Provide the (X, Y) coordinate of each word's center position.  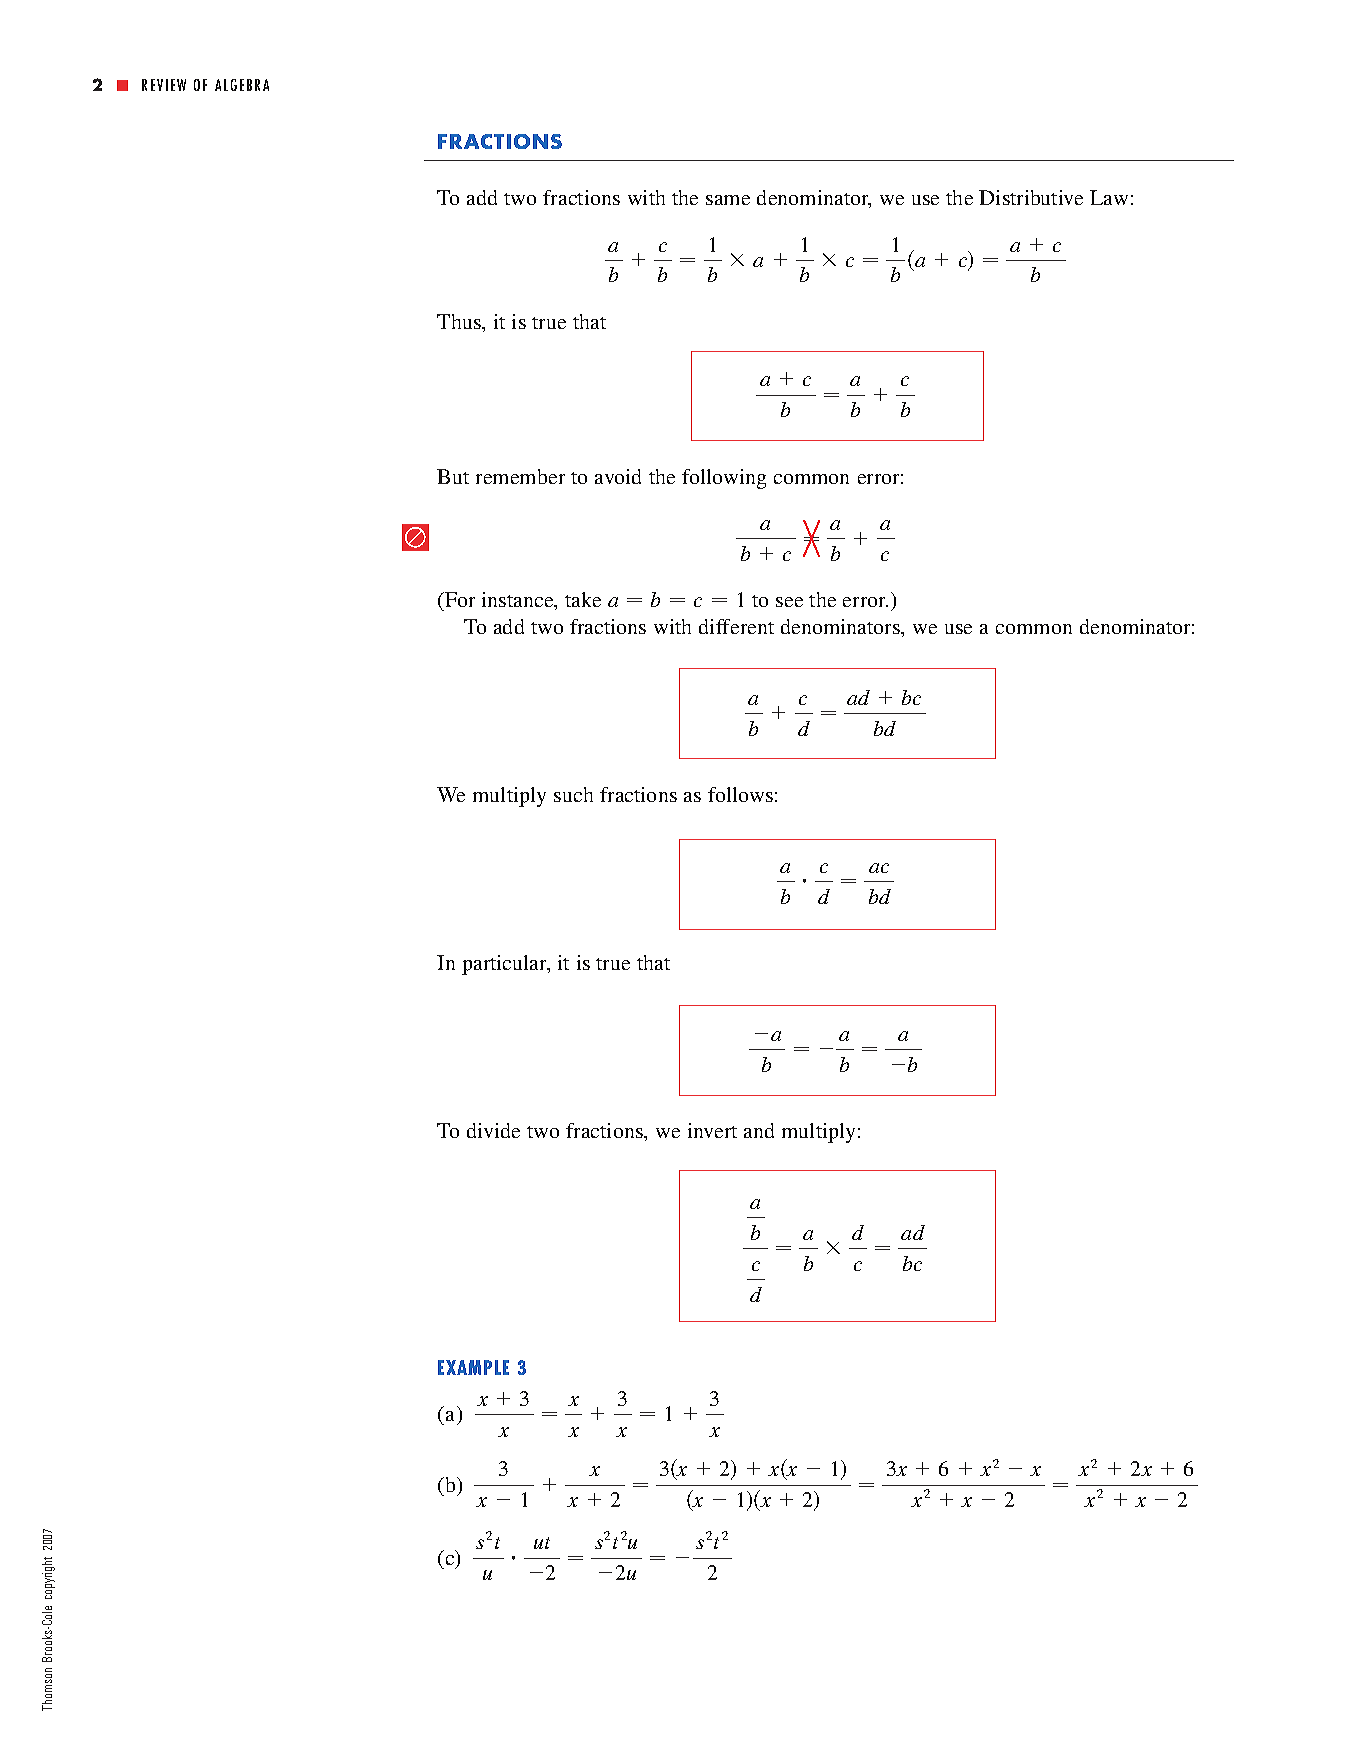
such (573, 794)
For (459, 601)
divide (493, 1130)
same (728, 200)
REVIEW (164, 85)
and (759, 1130)
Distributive (1031, 197)
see (789, 602)
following (724, 479)
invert (712, 1130)
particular (505, 965)
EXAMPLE (473, 1367)
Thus (460, 323)
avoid (618, 476)
